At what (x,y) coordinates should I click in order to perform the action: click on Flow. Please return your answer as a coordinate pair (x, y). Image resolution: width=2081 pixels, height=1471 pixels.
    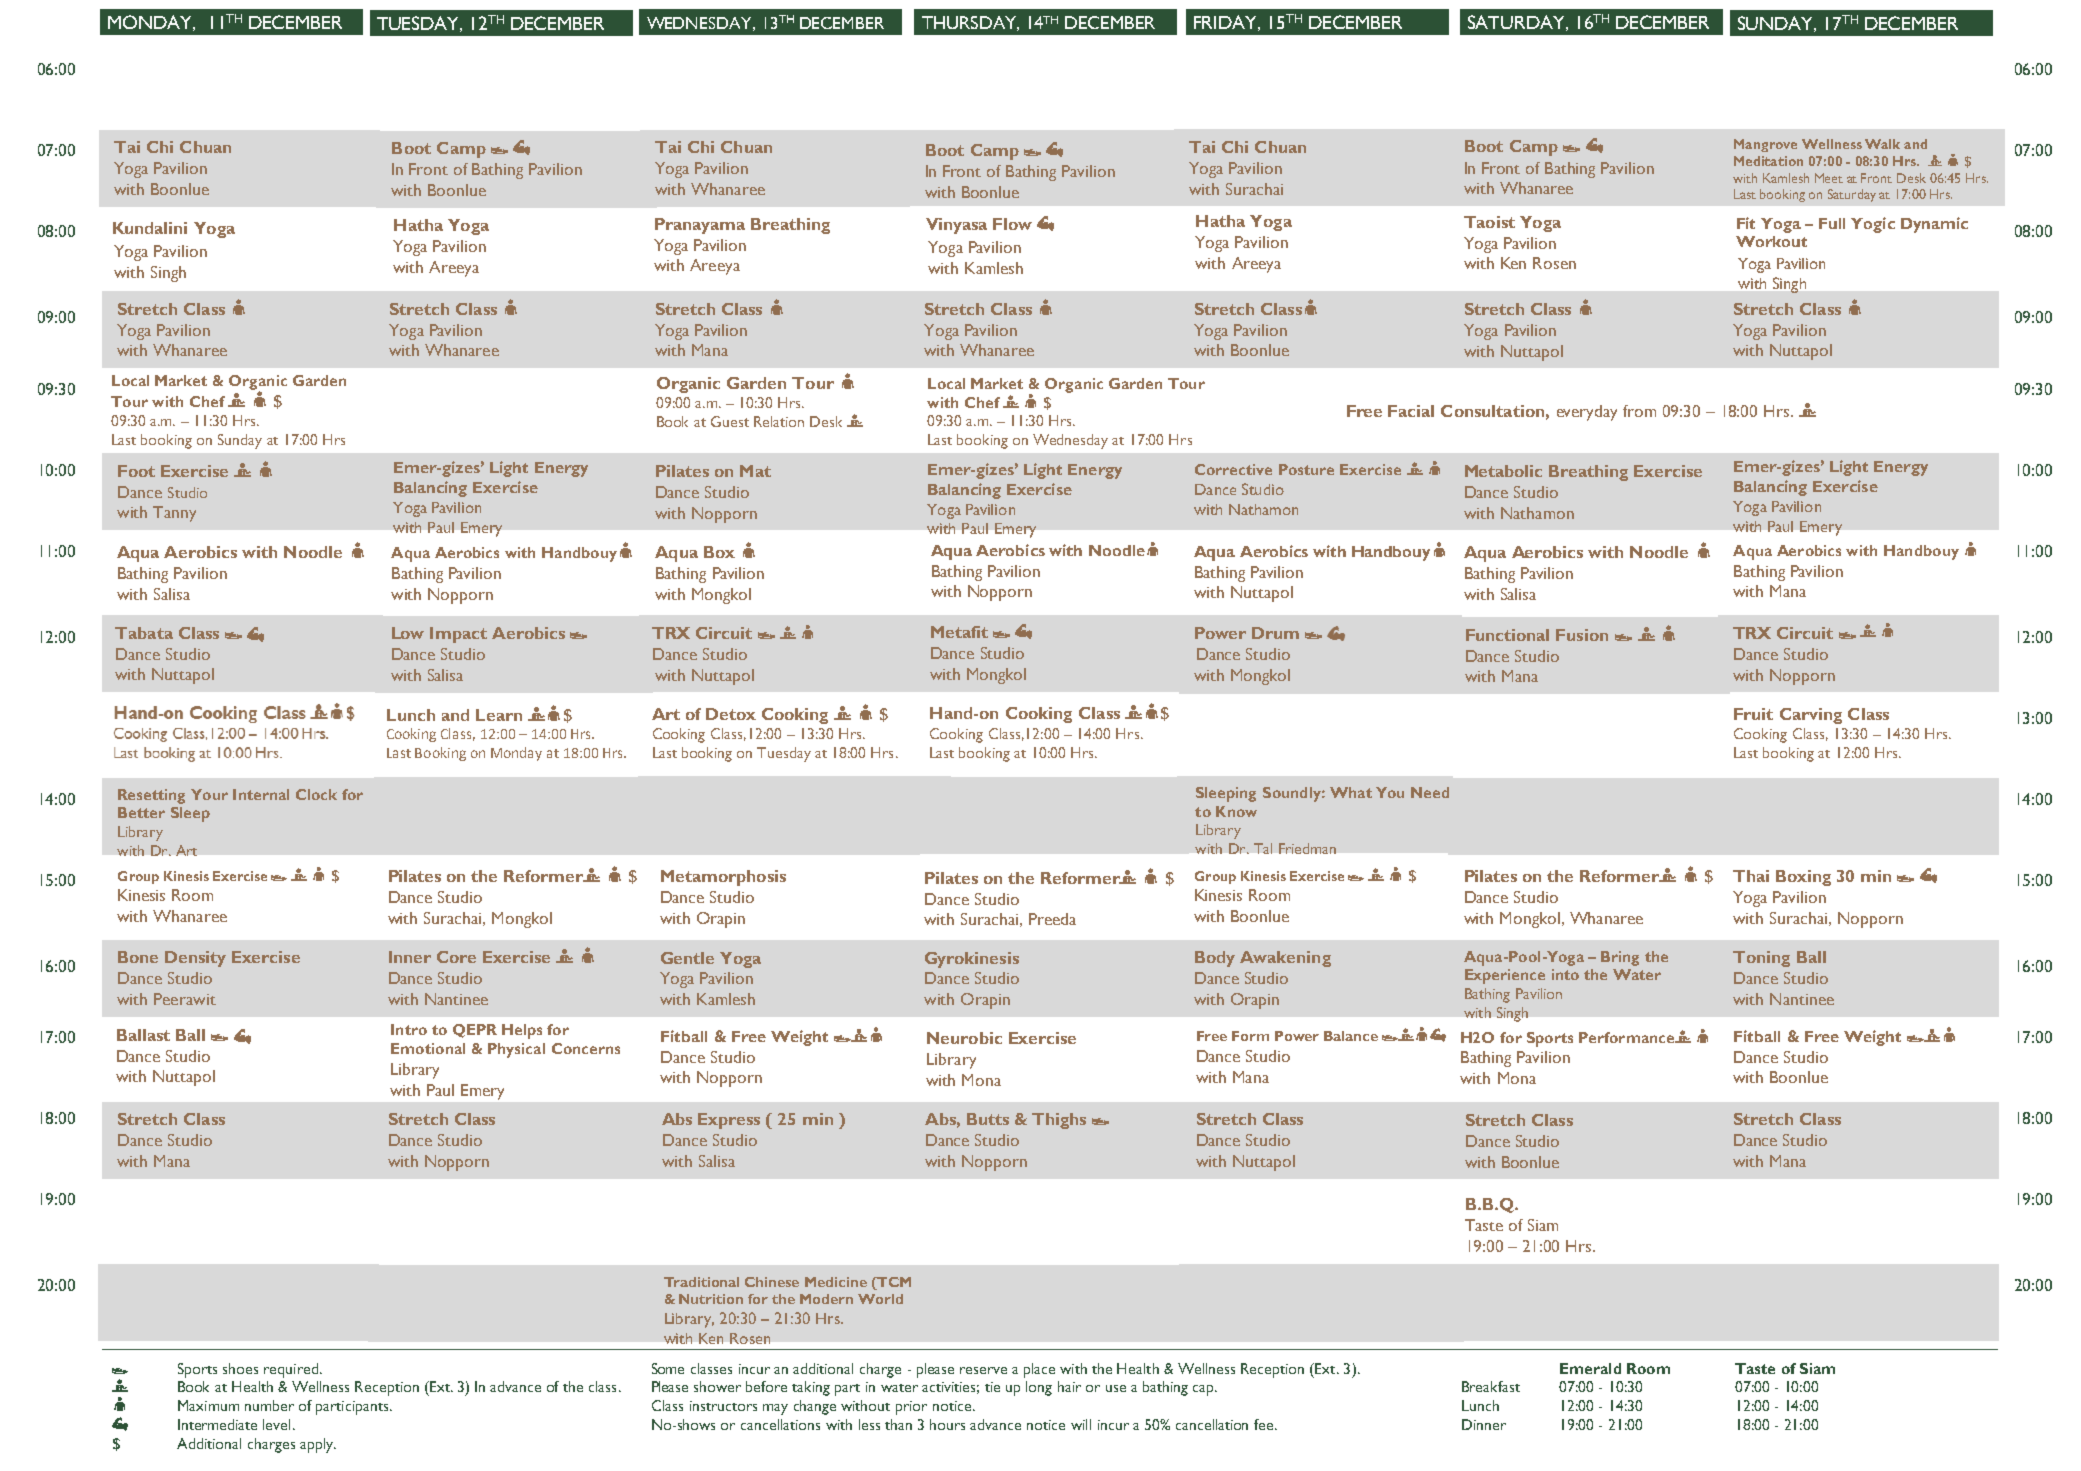
    Looking at the image, I should click on (1012, 224).
